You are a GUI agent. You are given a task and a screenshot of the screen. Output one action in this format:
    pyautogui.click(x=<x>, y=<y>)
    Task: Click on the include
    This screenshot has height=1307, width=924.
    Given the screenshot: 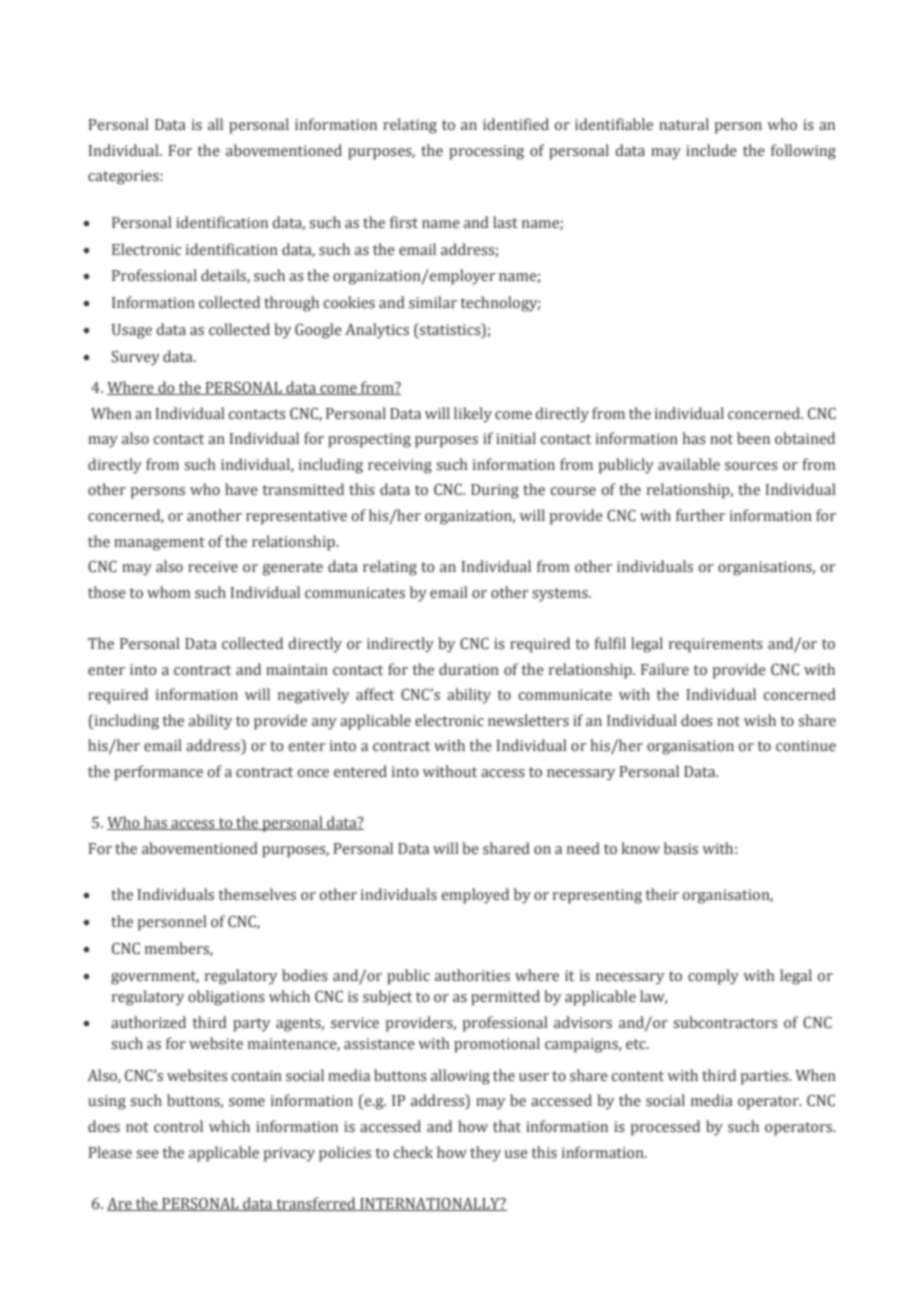 What is the action you would take?
    pyautogui.click(x=711, y=150)
